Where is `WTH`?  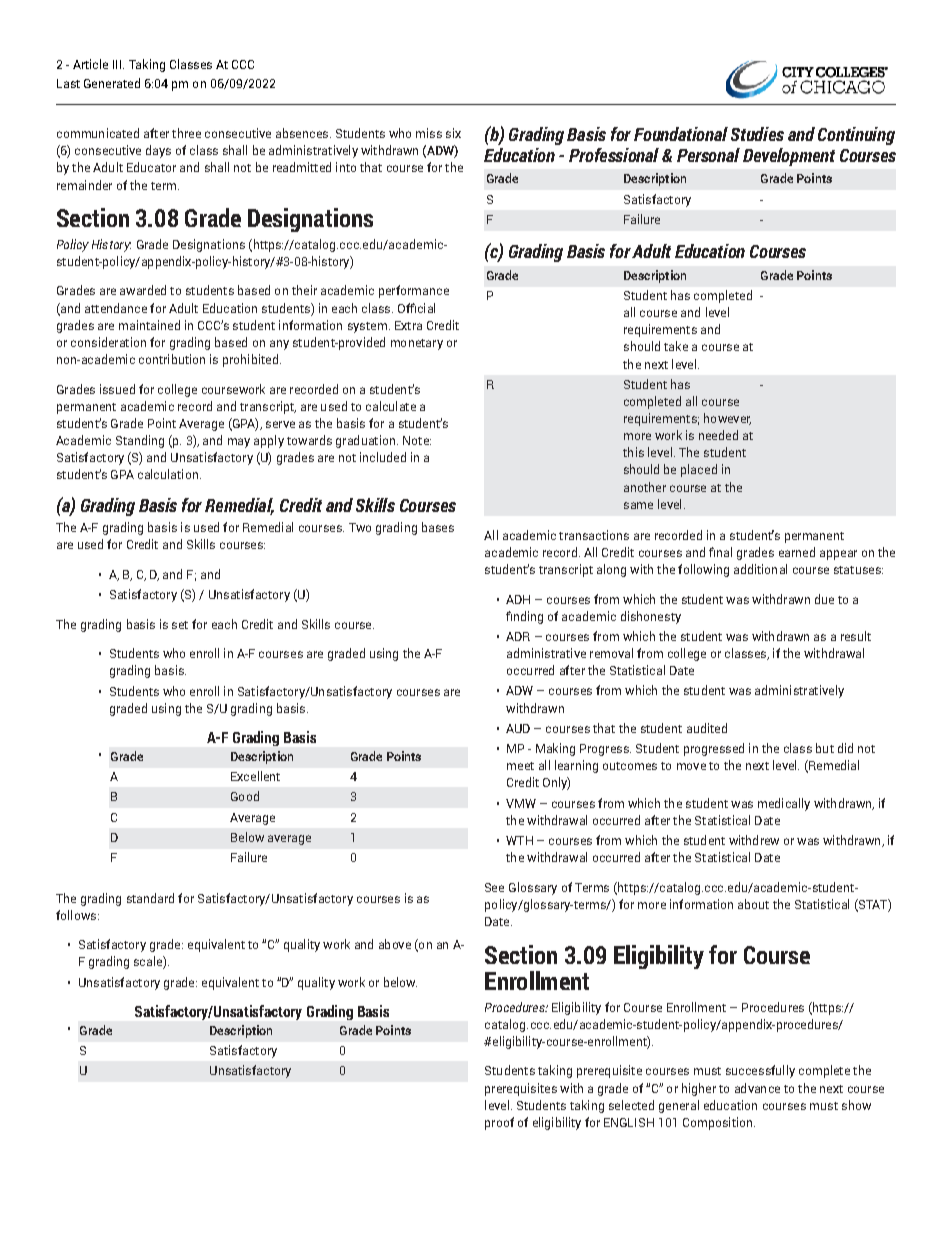
WTH is located at coordinates (519, 840).
